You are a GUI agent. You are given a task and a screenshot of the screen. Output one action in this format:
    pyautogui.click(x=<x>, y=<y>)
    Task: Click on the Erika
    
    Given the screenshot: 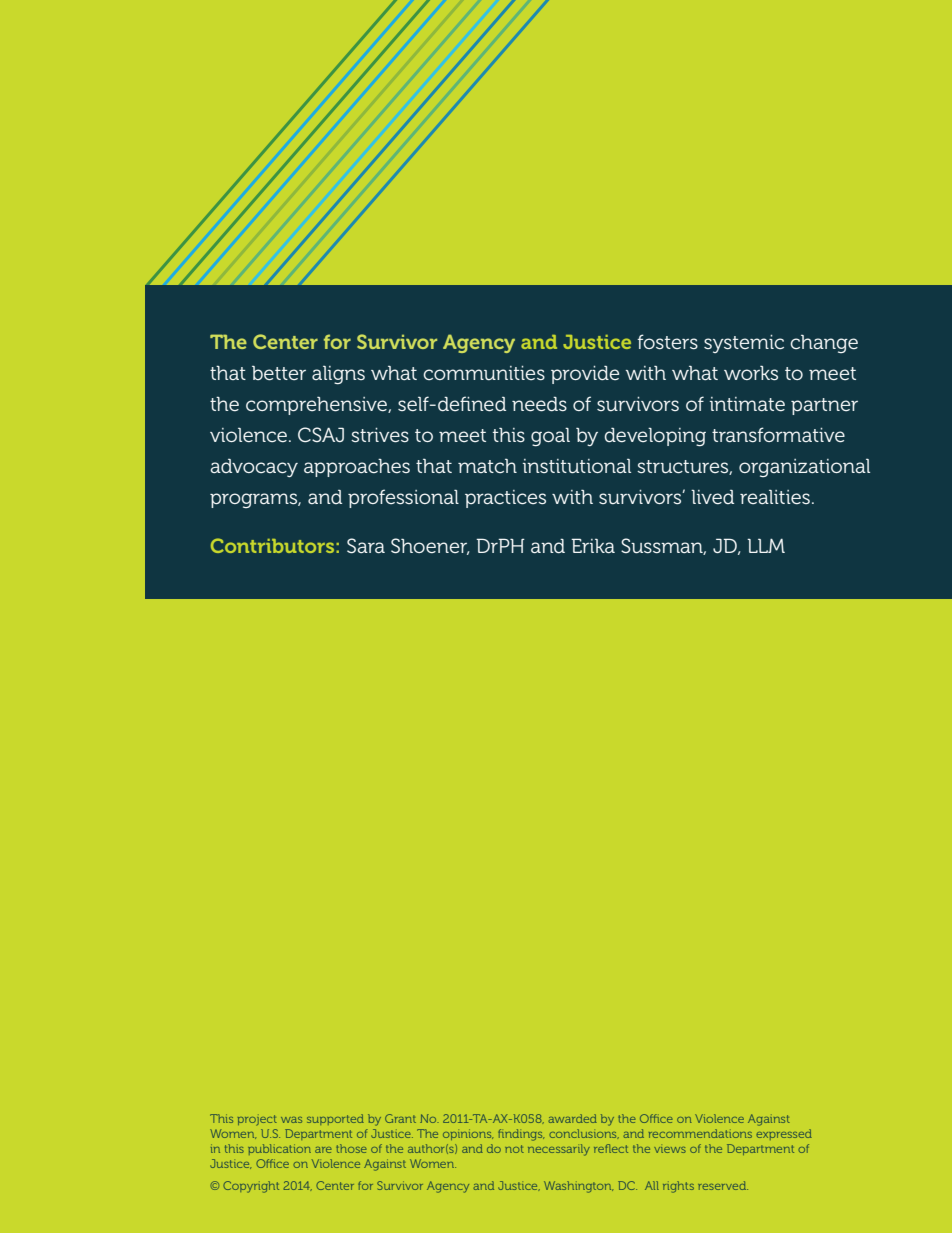 What is the action you would take?
    pyautogui.click(x=593, y=545)
